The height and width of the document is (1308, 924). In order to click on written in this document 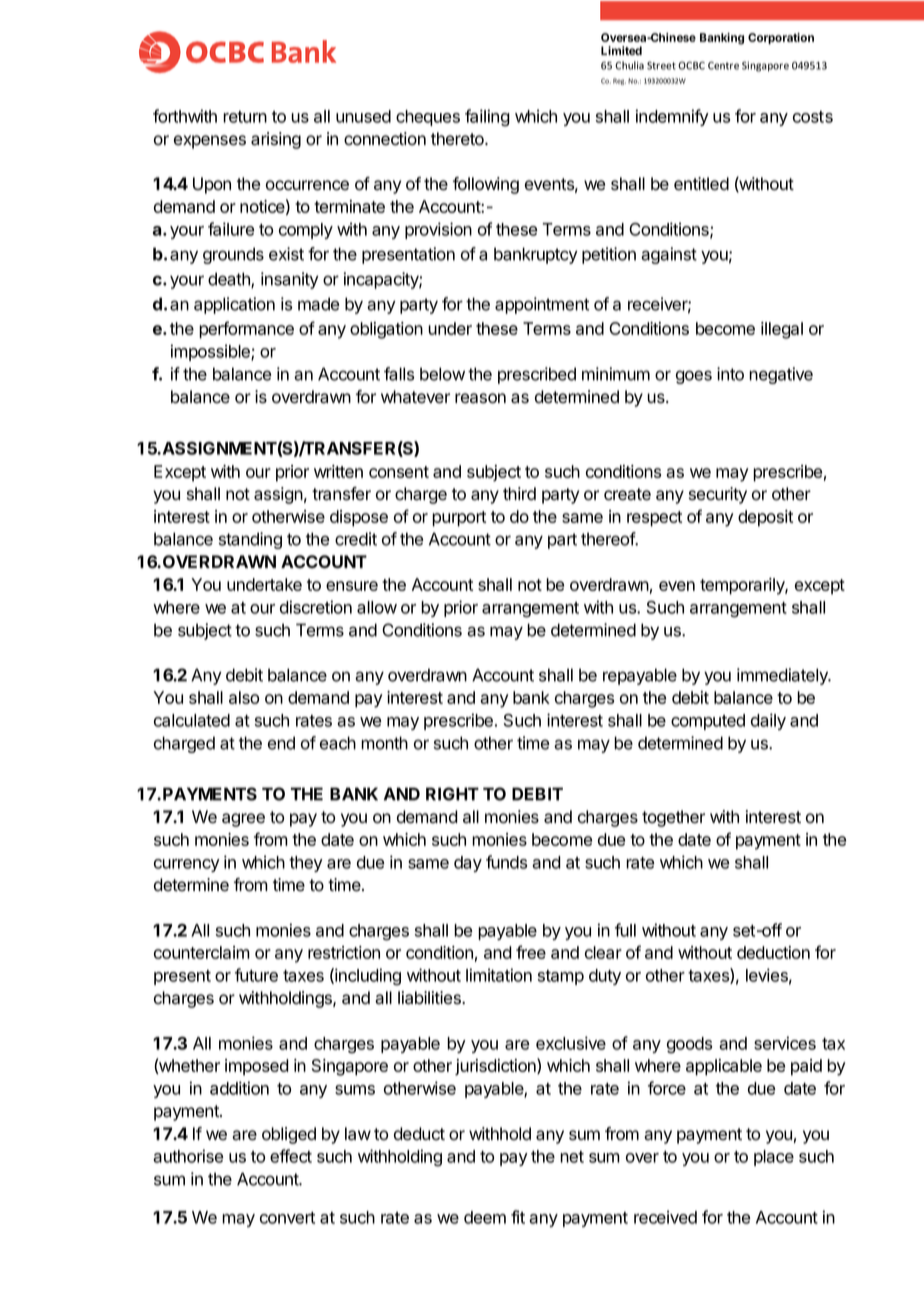, I will do `click(338, 471)`.
